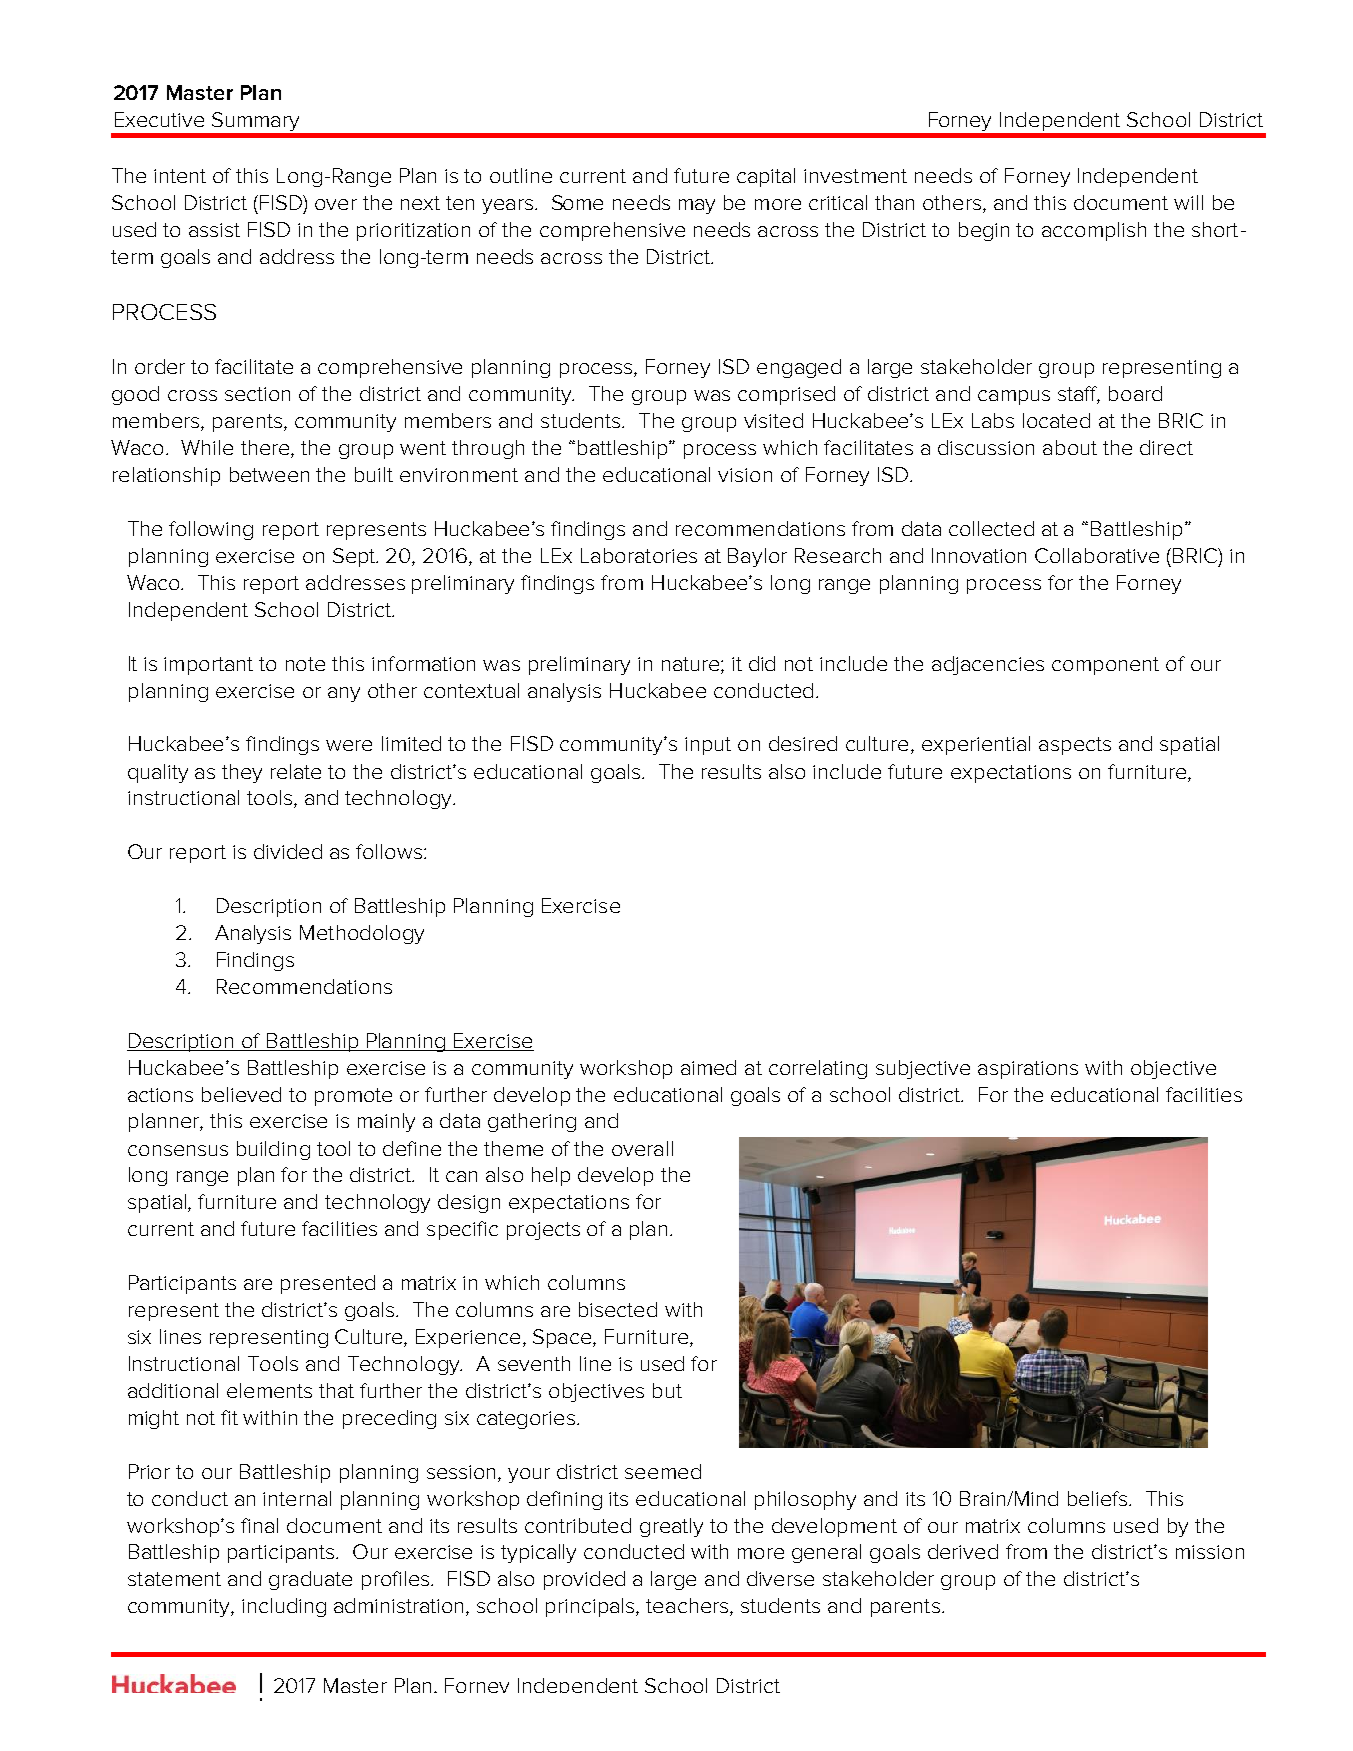  Describe the element at coordinates (543, 1231) in the image. I see `projects` at that location.
